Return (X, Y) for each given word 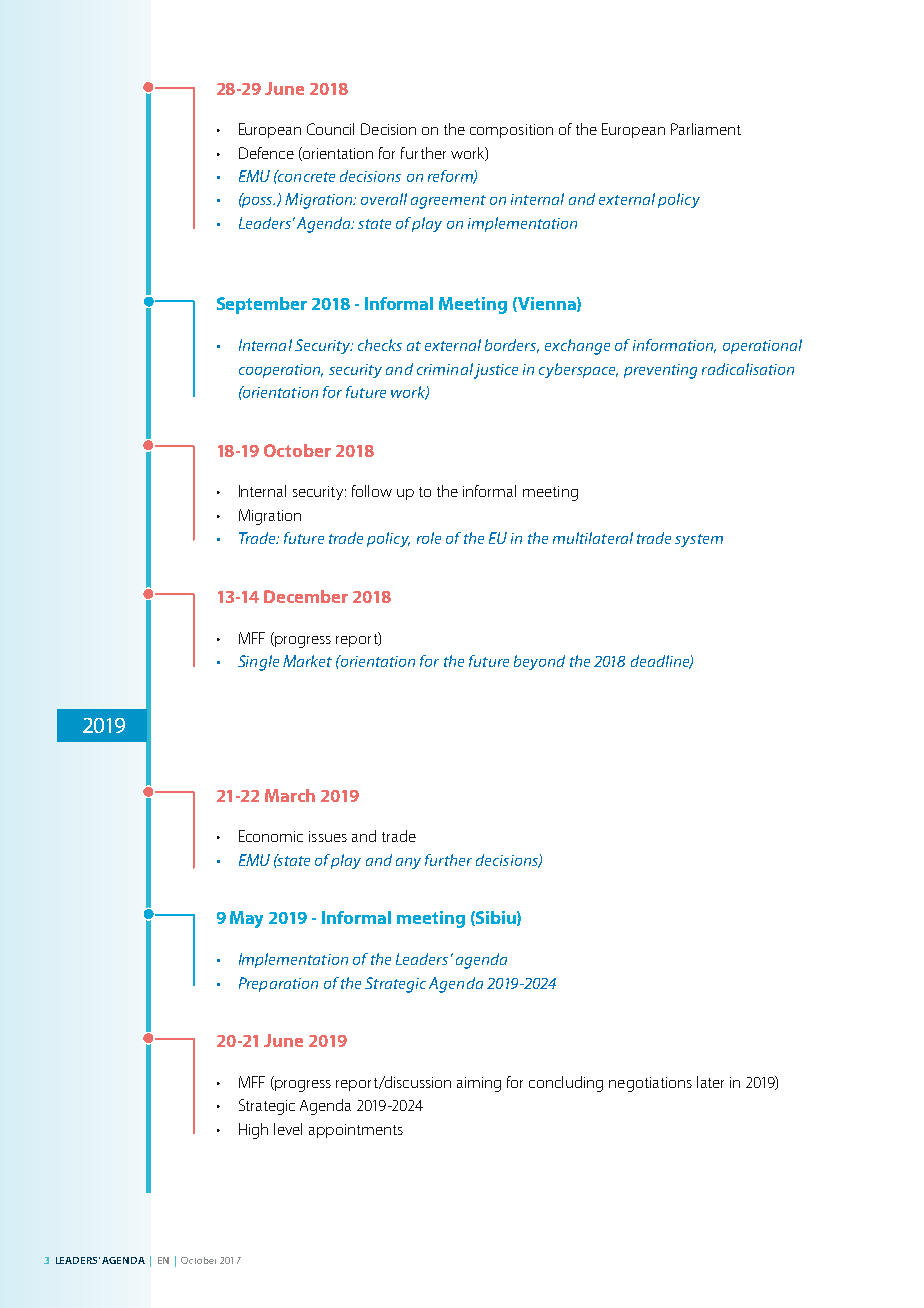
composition (511, 131)
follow (372, 491)
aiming (479, 1084)
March (290, 795)
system (699, 540)
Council (330, 129)
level (288, 1129)
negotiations (650, 1084)
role (429, 538)
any (408, 863)
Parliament (706, 129)
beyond (539, 662)
